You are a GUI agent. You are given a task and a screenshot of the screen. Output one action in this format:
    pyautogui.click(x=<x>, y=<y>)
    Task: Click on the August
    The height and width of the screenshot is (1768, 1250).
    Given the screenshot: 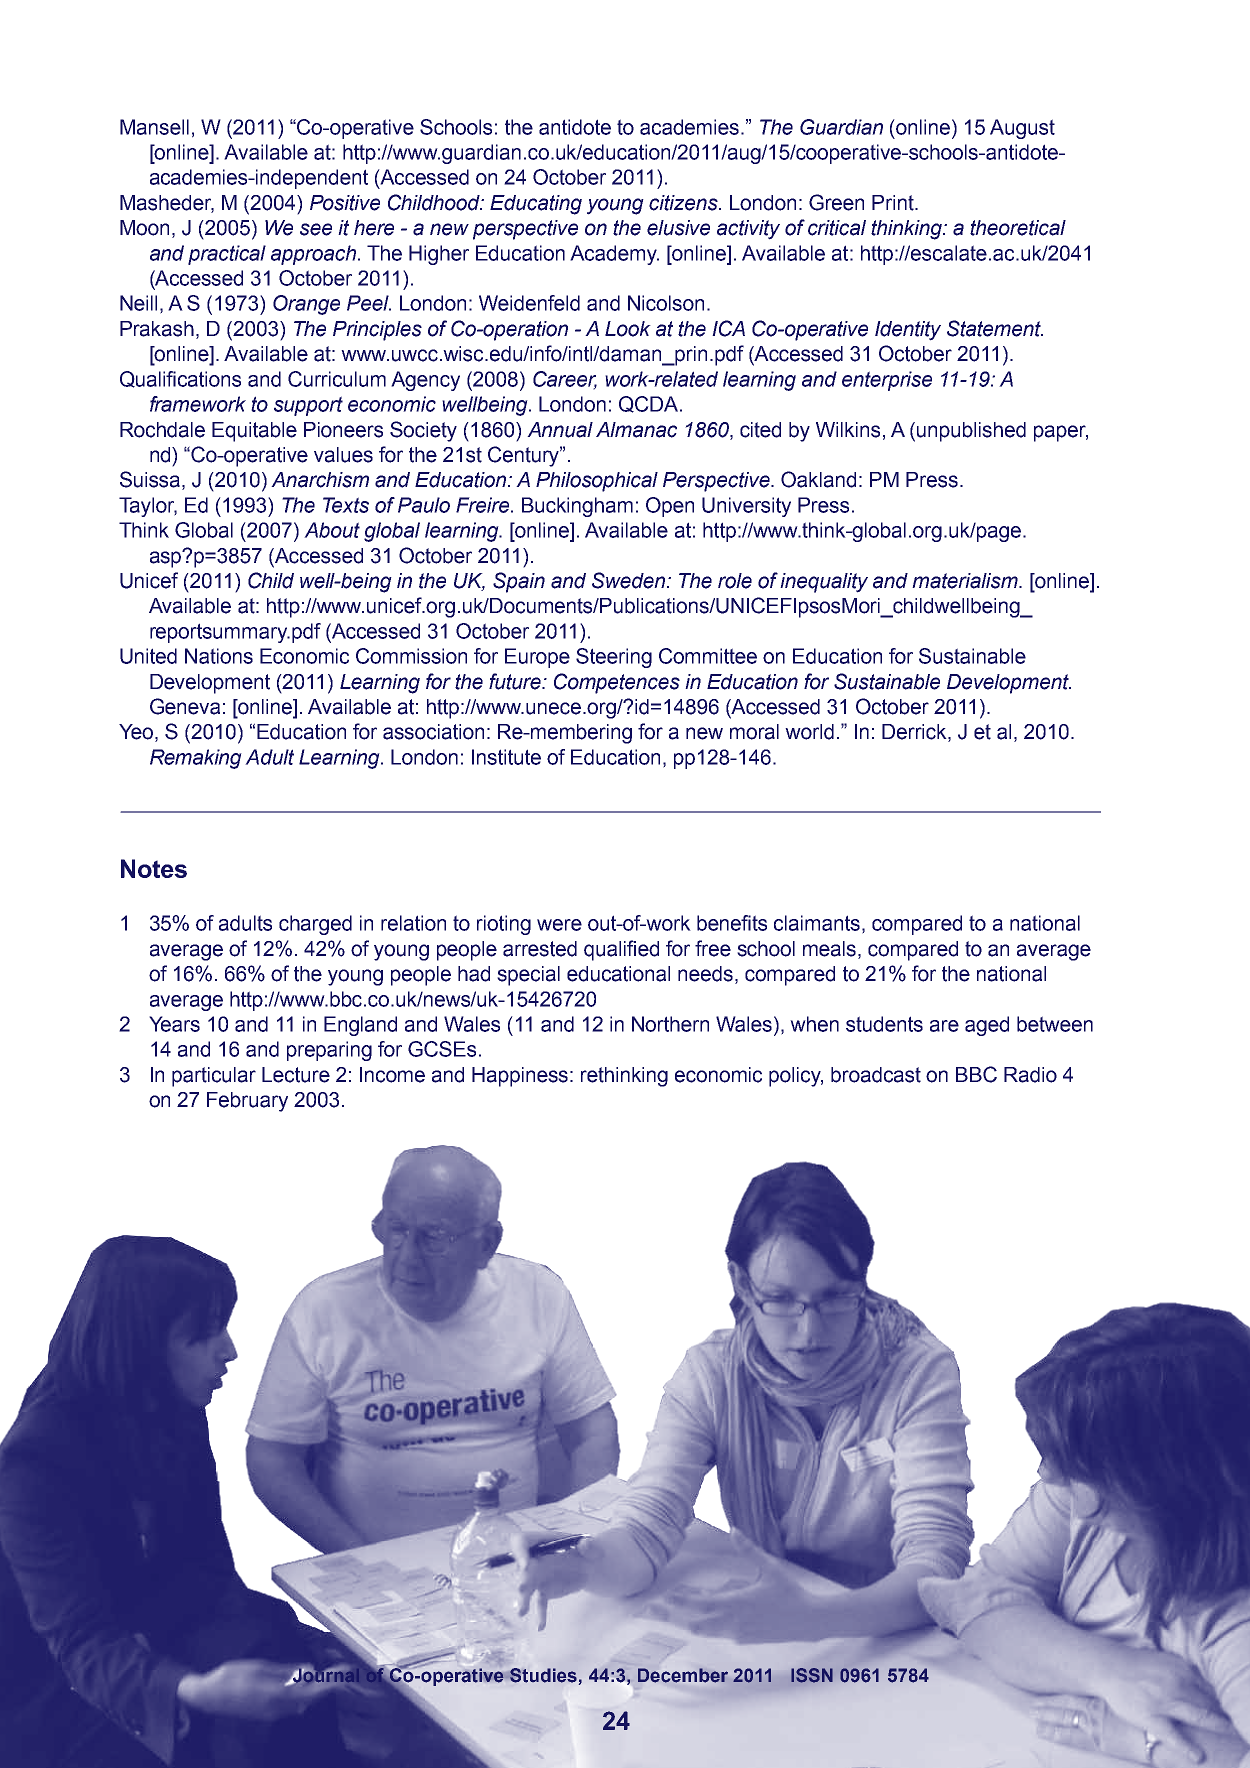 What is the action you would take?
    pyautogui.click(x=1022, y=129)
